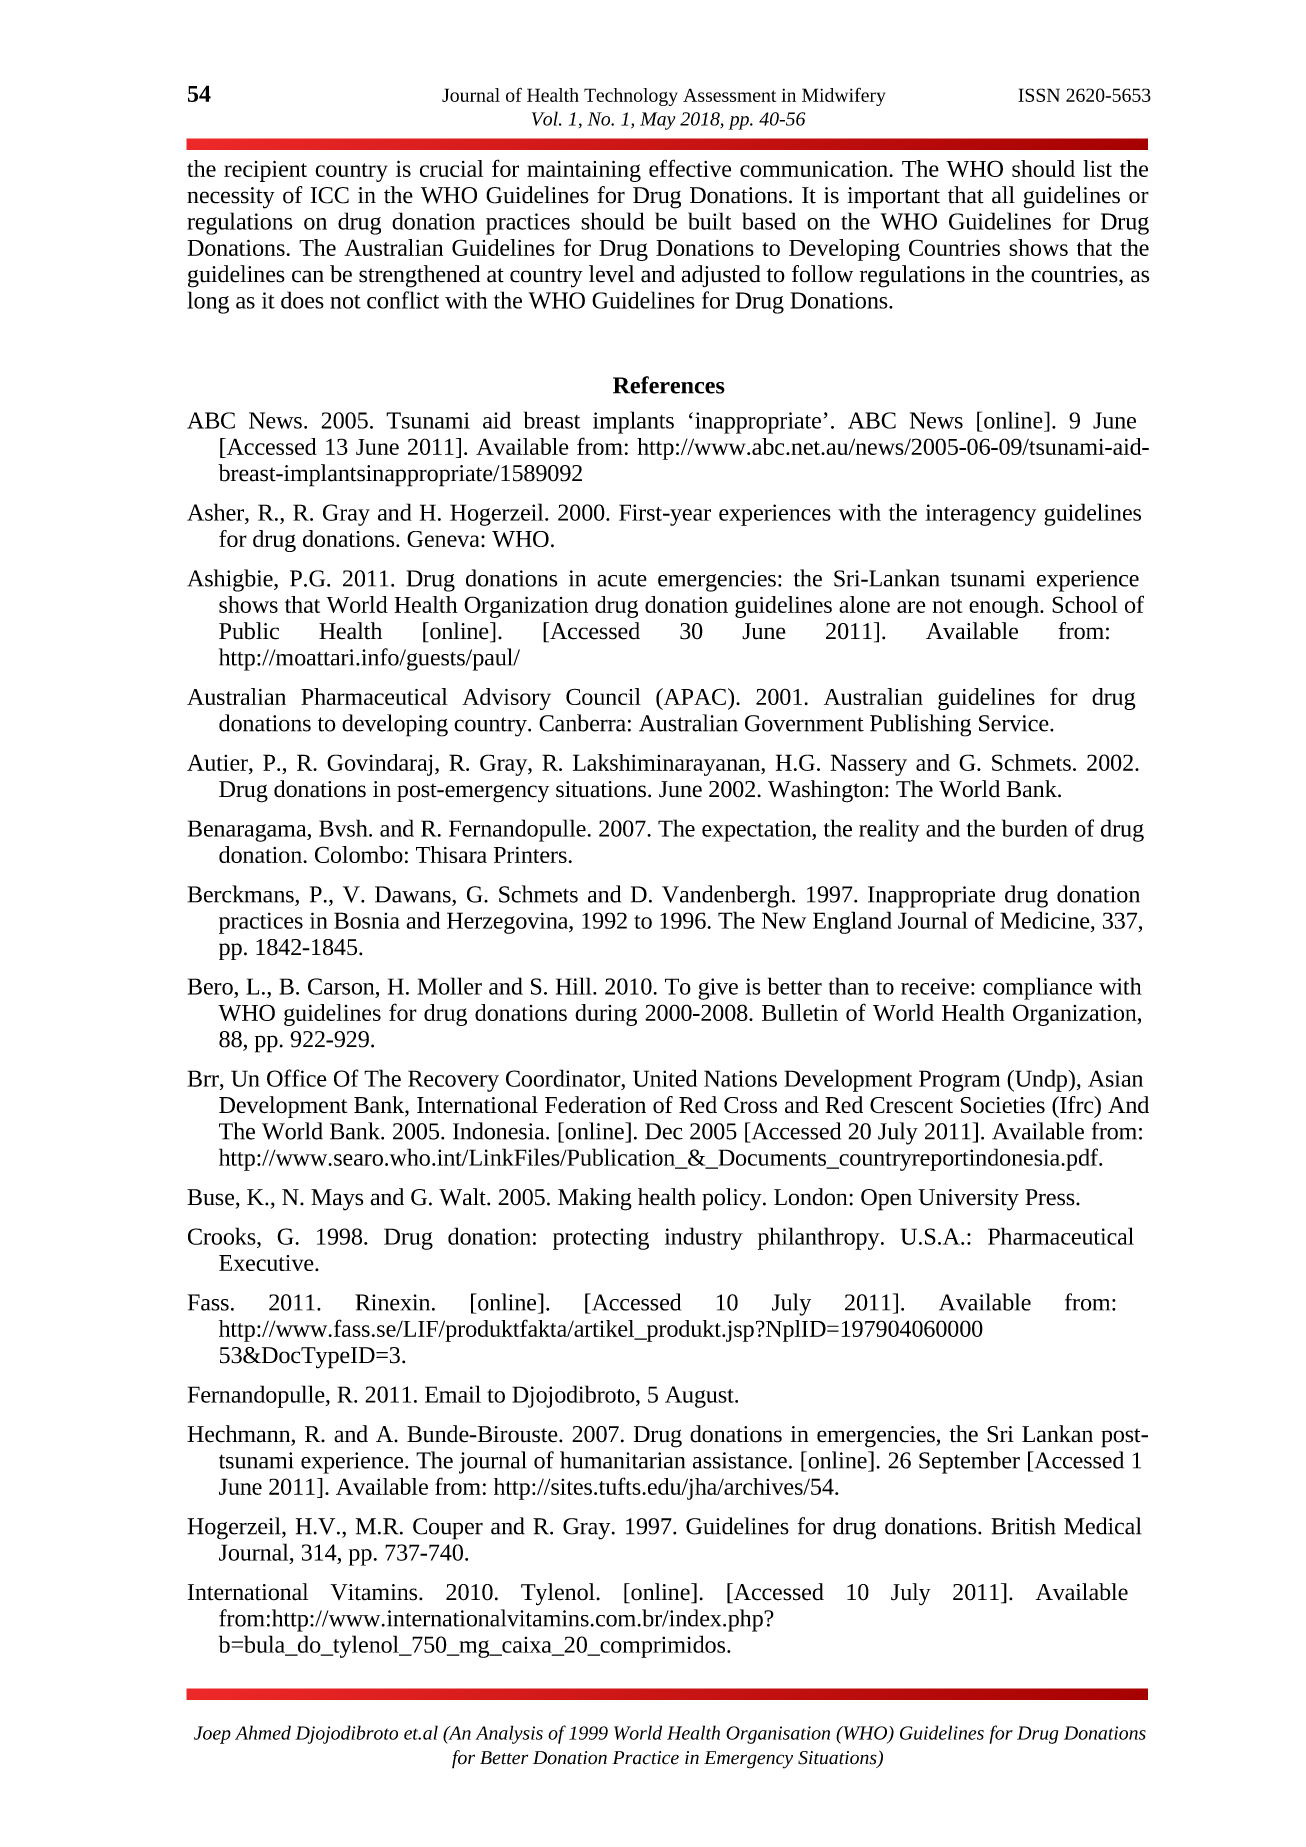 The image size is (1306, 1847). Describe the element at coordinates (265, 171) in the page. I see `recipient` at that location.
